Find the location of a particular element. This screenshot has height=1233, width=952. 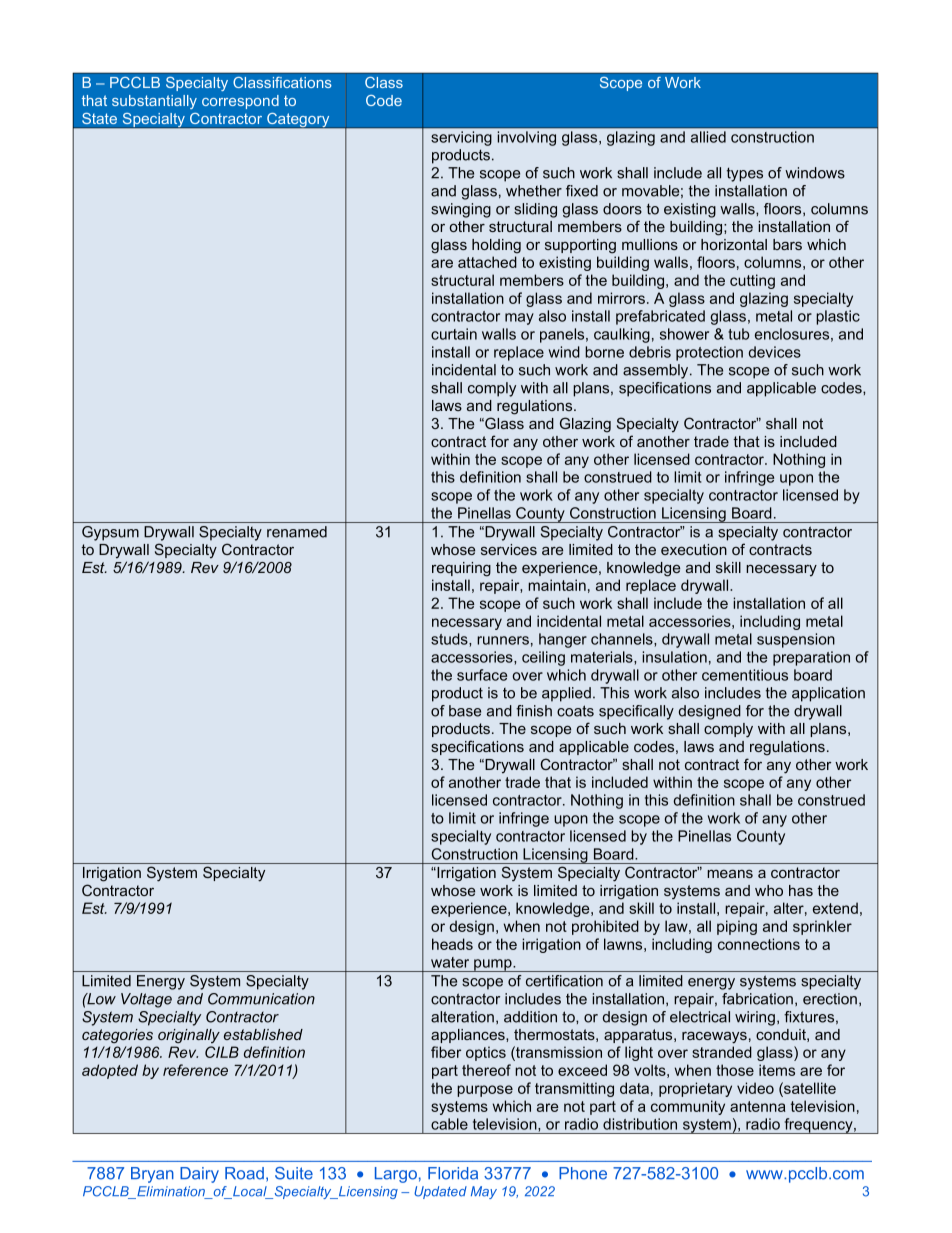

allied is located at coordinates (708, 137).
